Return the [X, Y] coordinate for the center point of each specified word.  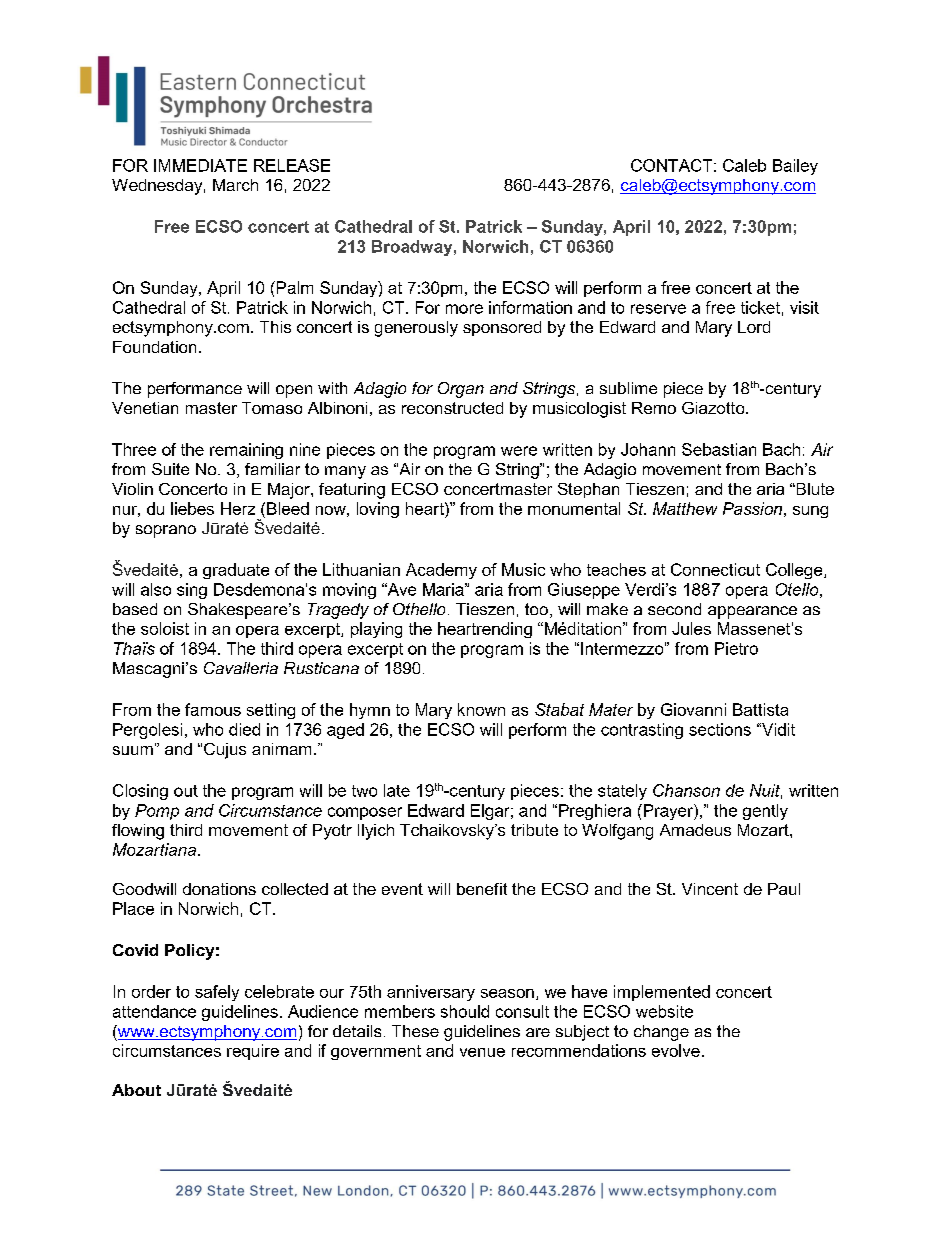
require [253, 1052]
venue [482, 1052]
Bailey [795, 167]
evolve [676, 1050]
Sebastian [719, 449]
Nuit [766, 791]
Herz [238, 508]
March [235, 185]
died [244, 729]
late [397, 790]
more [464, 309]
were [519, 451]
